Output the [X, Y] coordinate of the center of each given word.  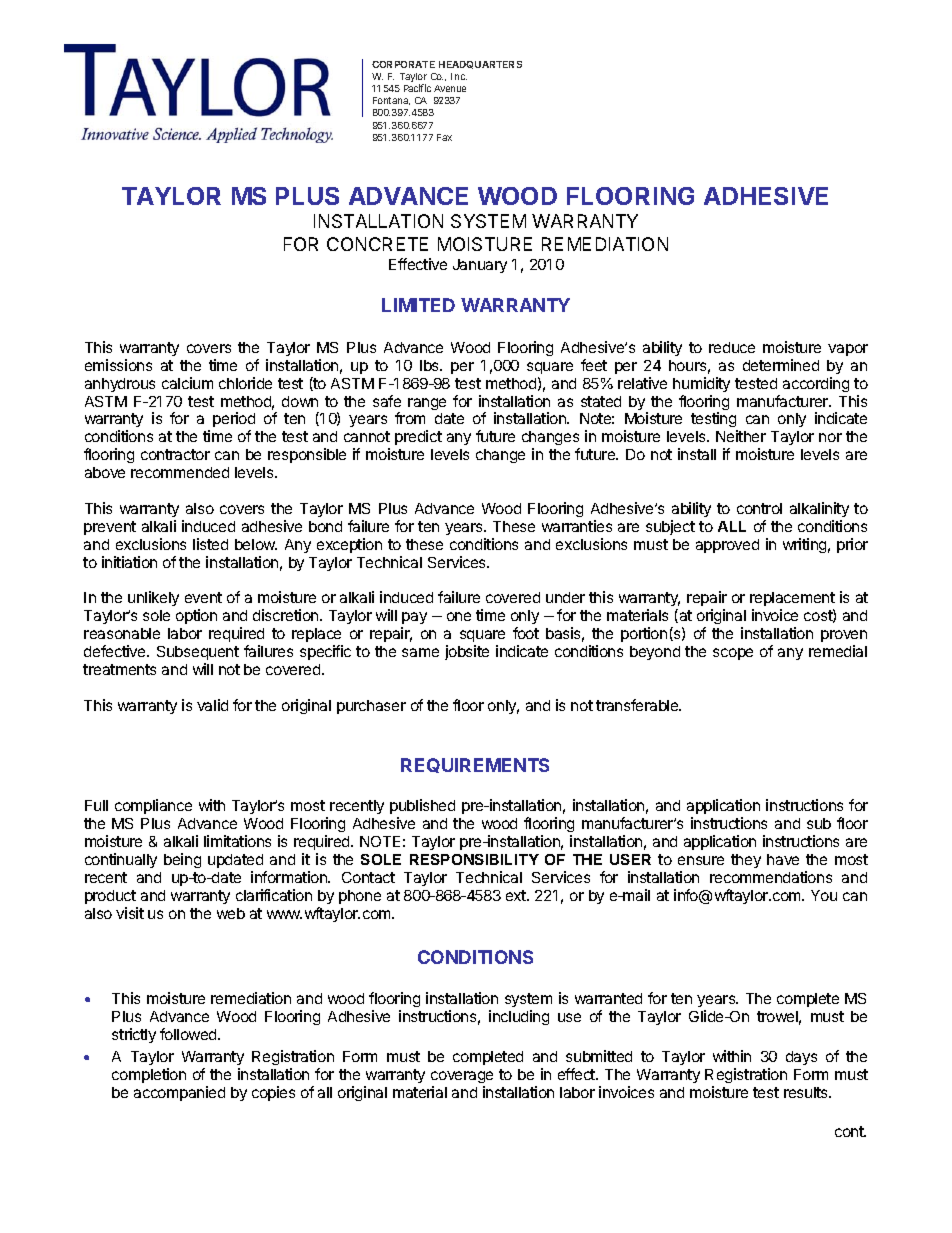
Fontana [391, 101]
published [422, 806]
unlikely [153, 598]
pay [414, 620]
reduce [732, 347]
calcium [187, 383]
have [783, 859]
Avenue [450, 88]
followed [189, 1034]
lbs [431, 365]
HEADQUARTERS [480, 65]
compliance [153, 806]
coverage [462, 1077]
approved [727, 546]
